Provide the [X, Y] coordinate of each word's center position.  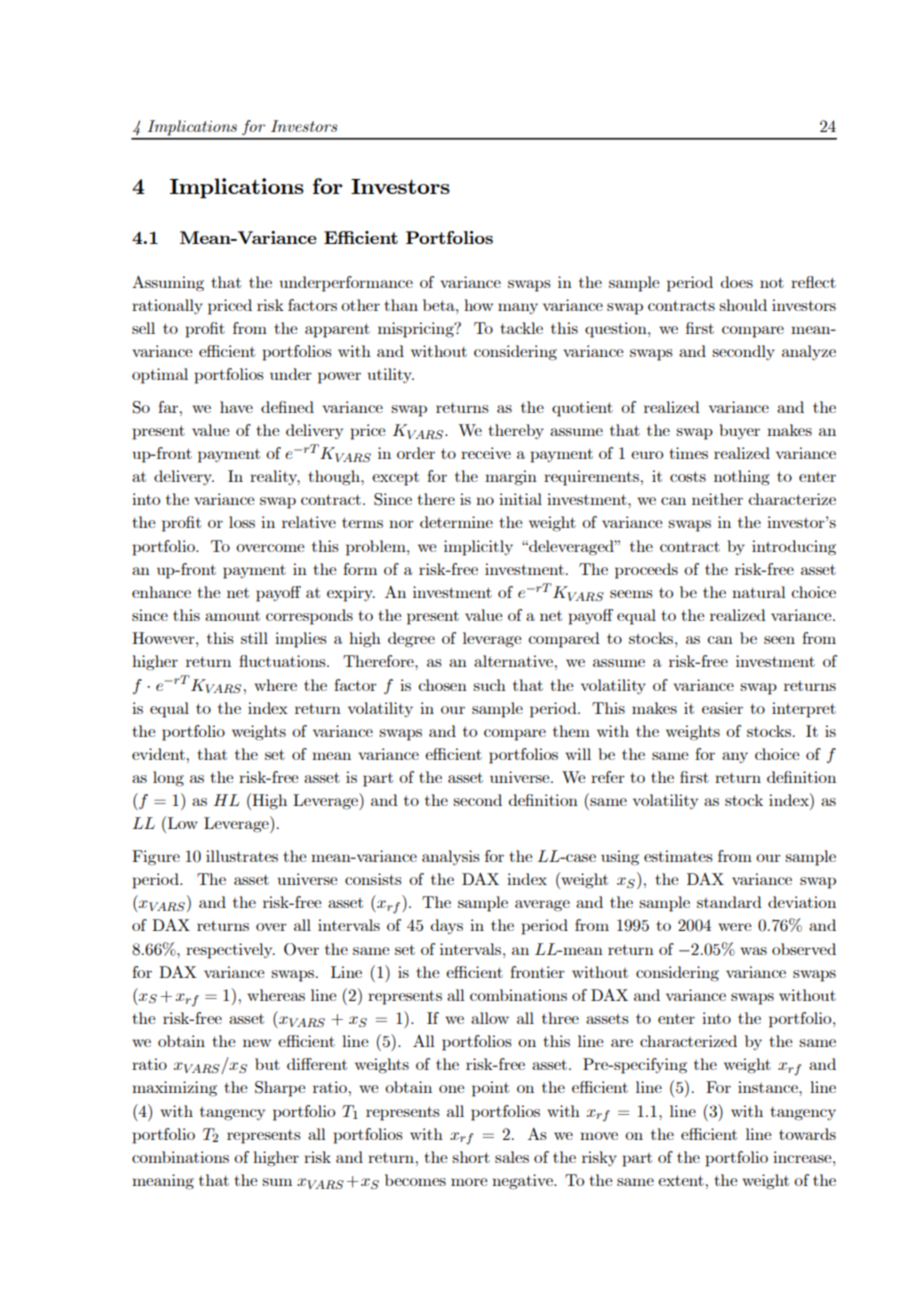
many [518, 308]
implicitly [478, 548]
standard [729, 902]
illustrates [242, 856]
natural [759, 592]
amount [232, 616]
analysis [451, 857]
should [743, 305]
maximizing [174, 1089]
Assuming [168, 284]
